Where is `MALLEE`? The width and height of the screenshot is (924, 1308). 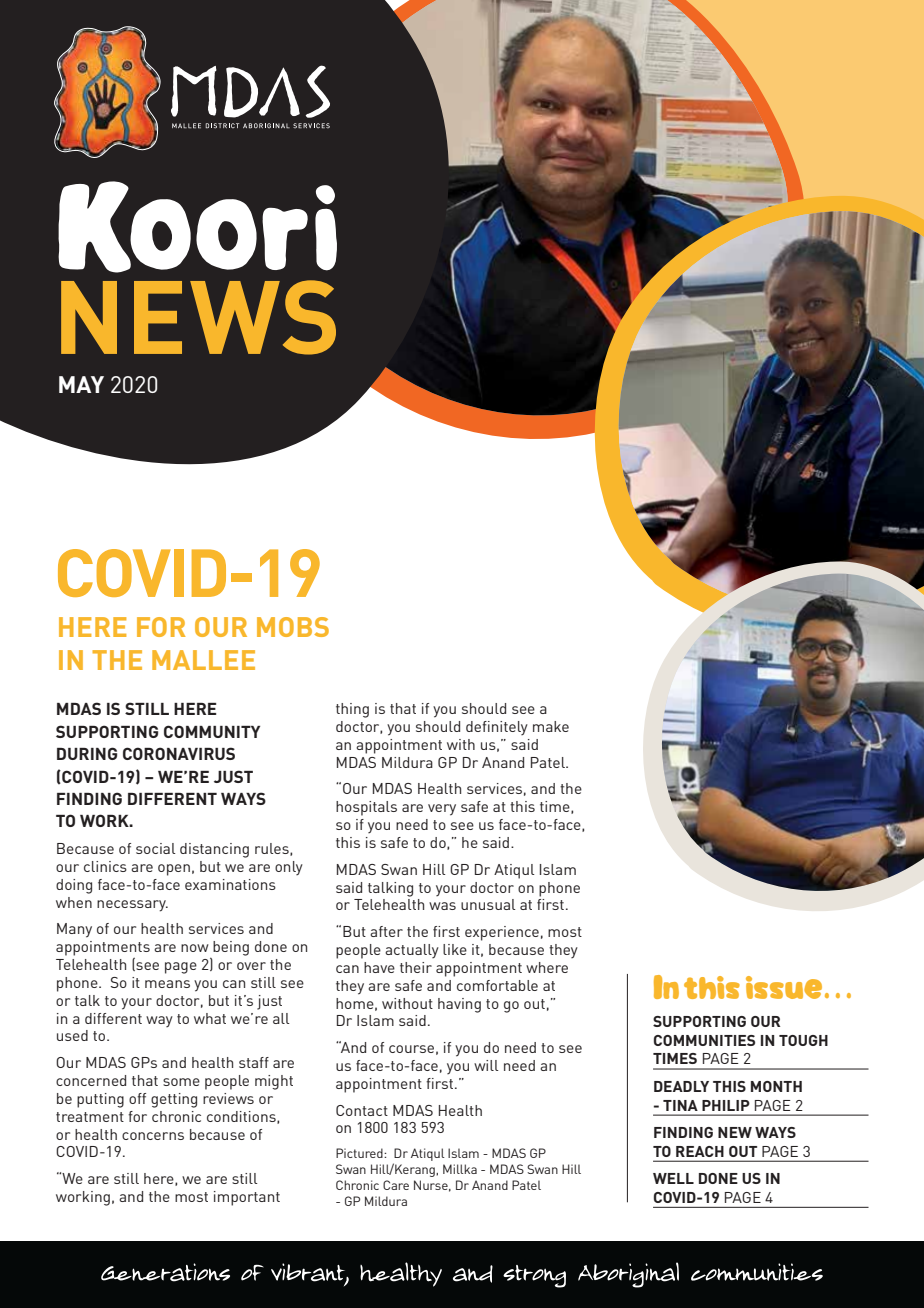 MALLEE is located at coordinates (203, 660).
